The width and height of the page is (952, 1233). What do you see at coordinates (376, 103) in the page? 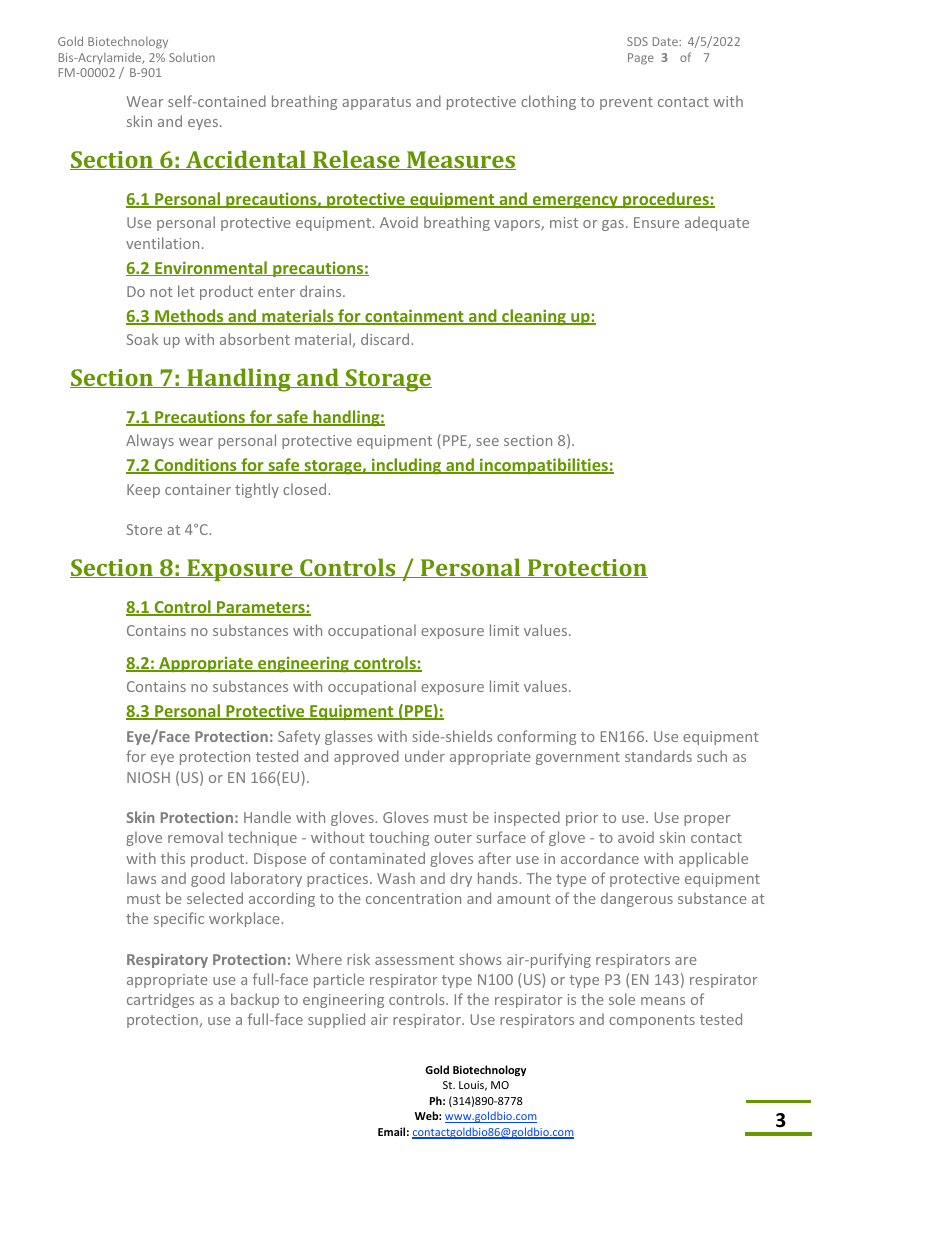
I see `apparatus` at bounding box center [376, 103].
